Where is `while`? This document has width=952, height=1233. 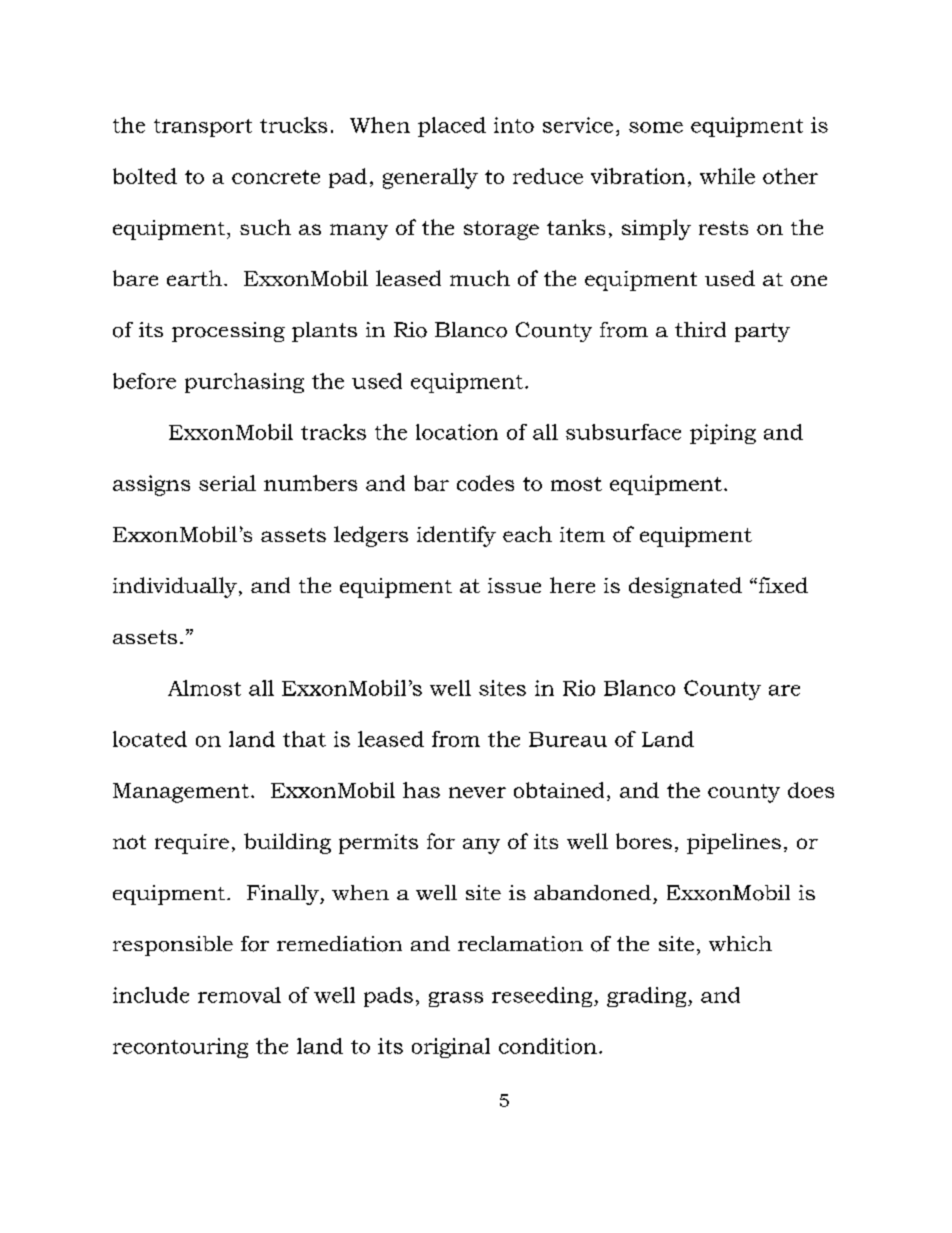 while is located at coordinates (727, 176).
